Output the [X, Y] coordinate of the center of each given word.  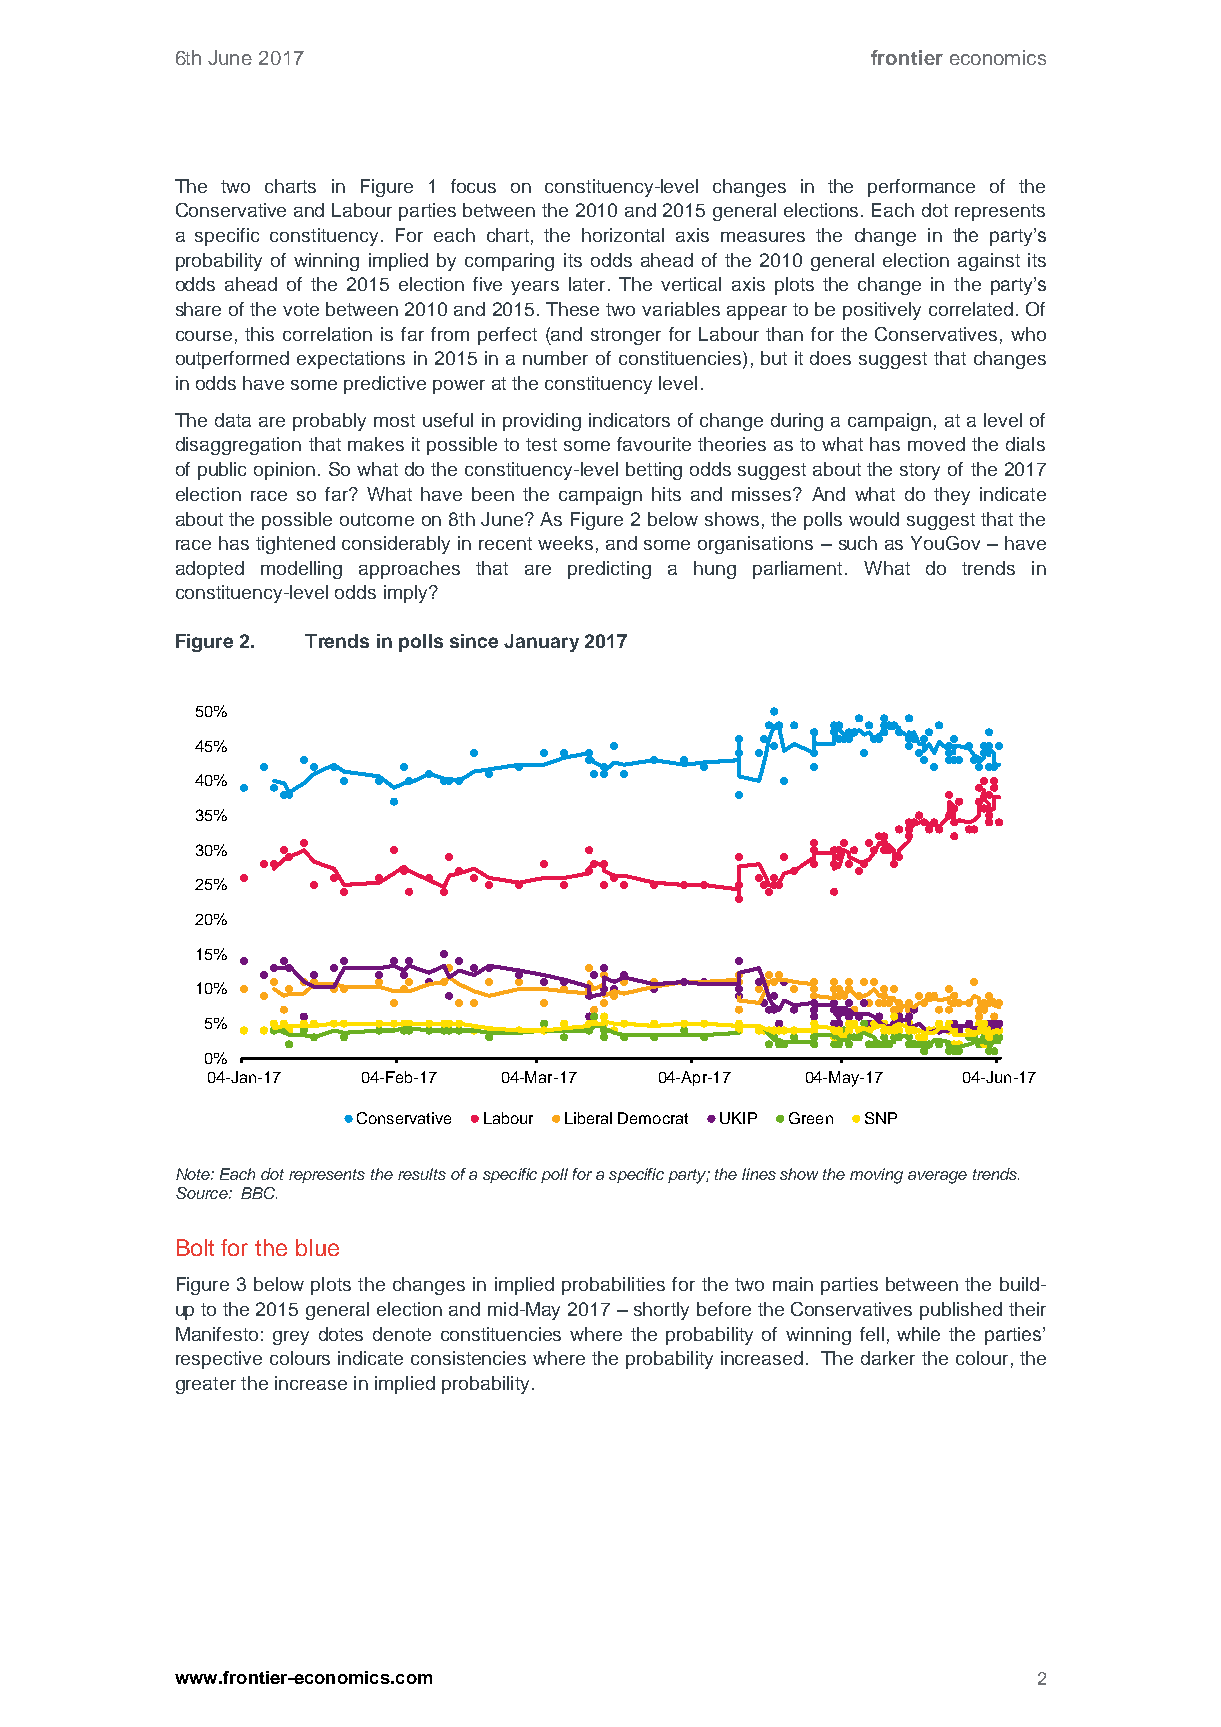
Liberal [588, 1118]
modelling [301, 570]
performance [921, 188]
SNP [881, 1118]
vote [301, 309]
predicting [609, 570]
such [858, 543]
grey [291, 1338]
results [422, 1174]
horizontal [623, 235]
